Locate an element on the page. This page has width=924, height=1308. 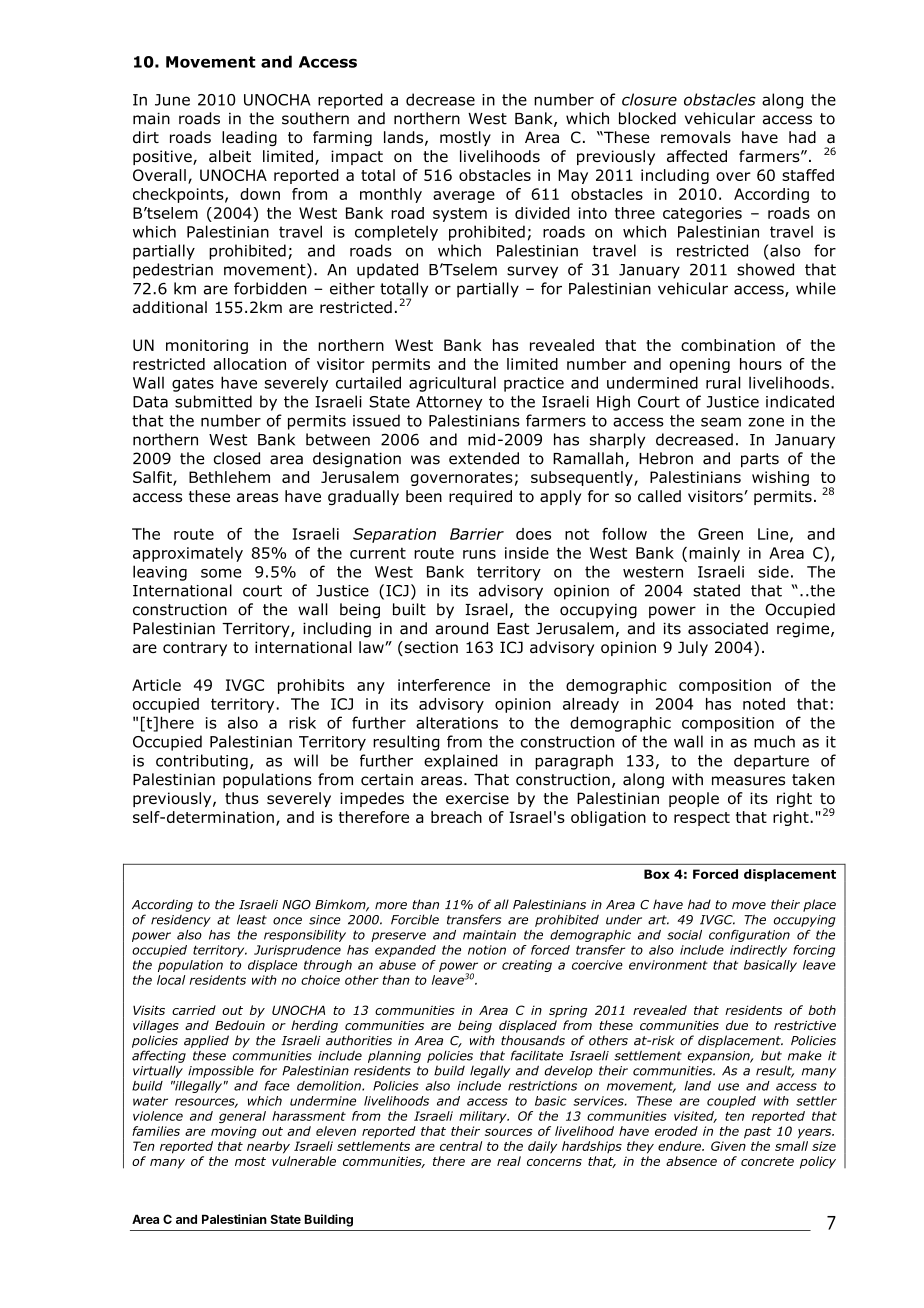
exercise is located at coordinates (477, 798).
